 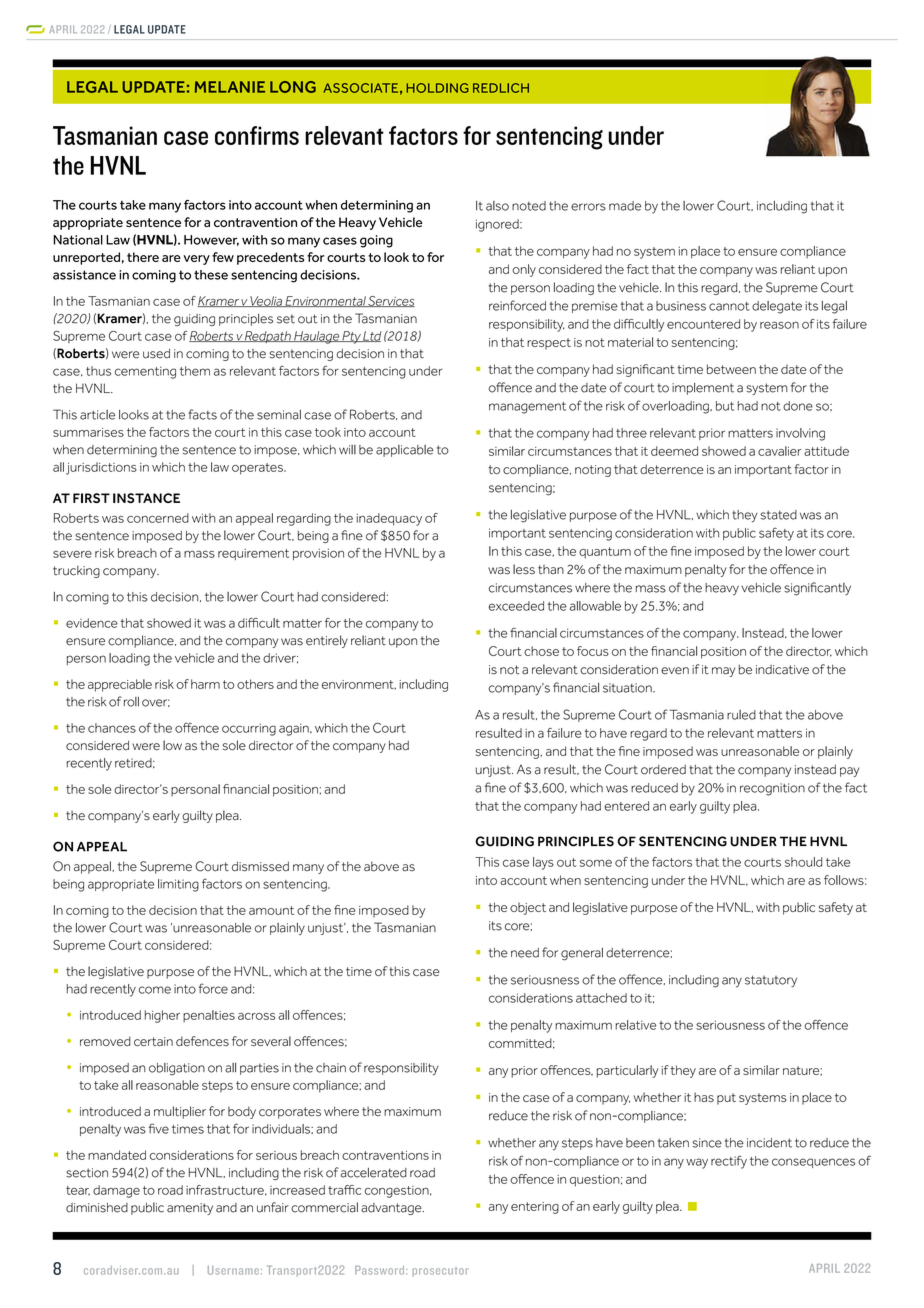 I want to click on prosecutor, so click(x=441, y=1272).
